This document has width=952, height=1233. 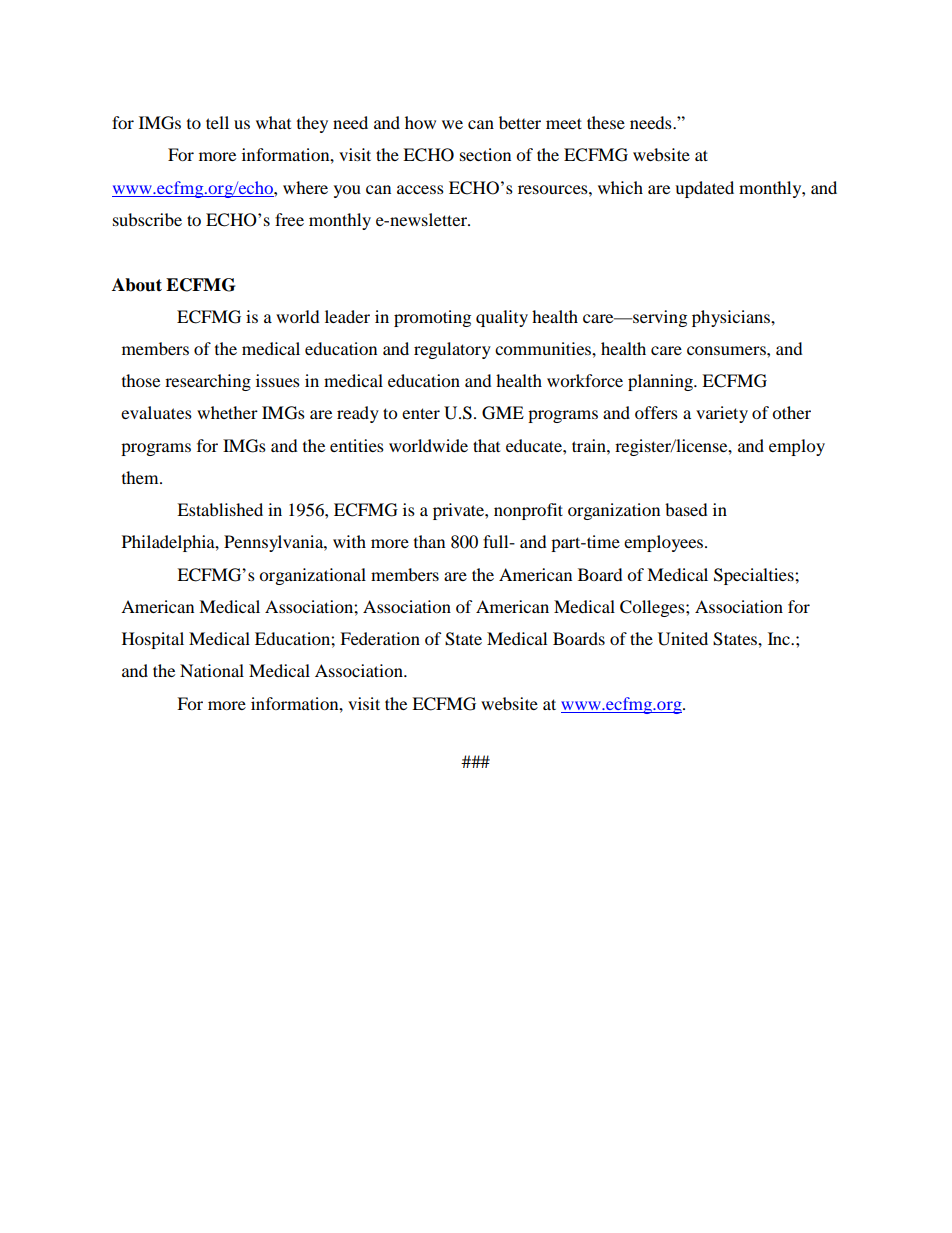 I want to click on United, so click(x=683, y=639).
